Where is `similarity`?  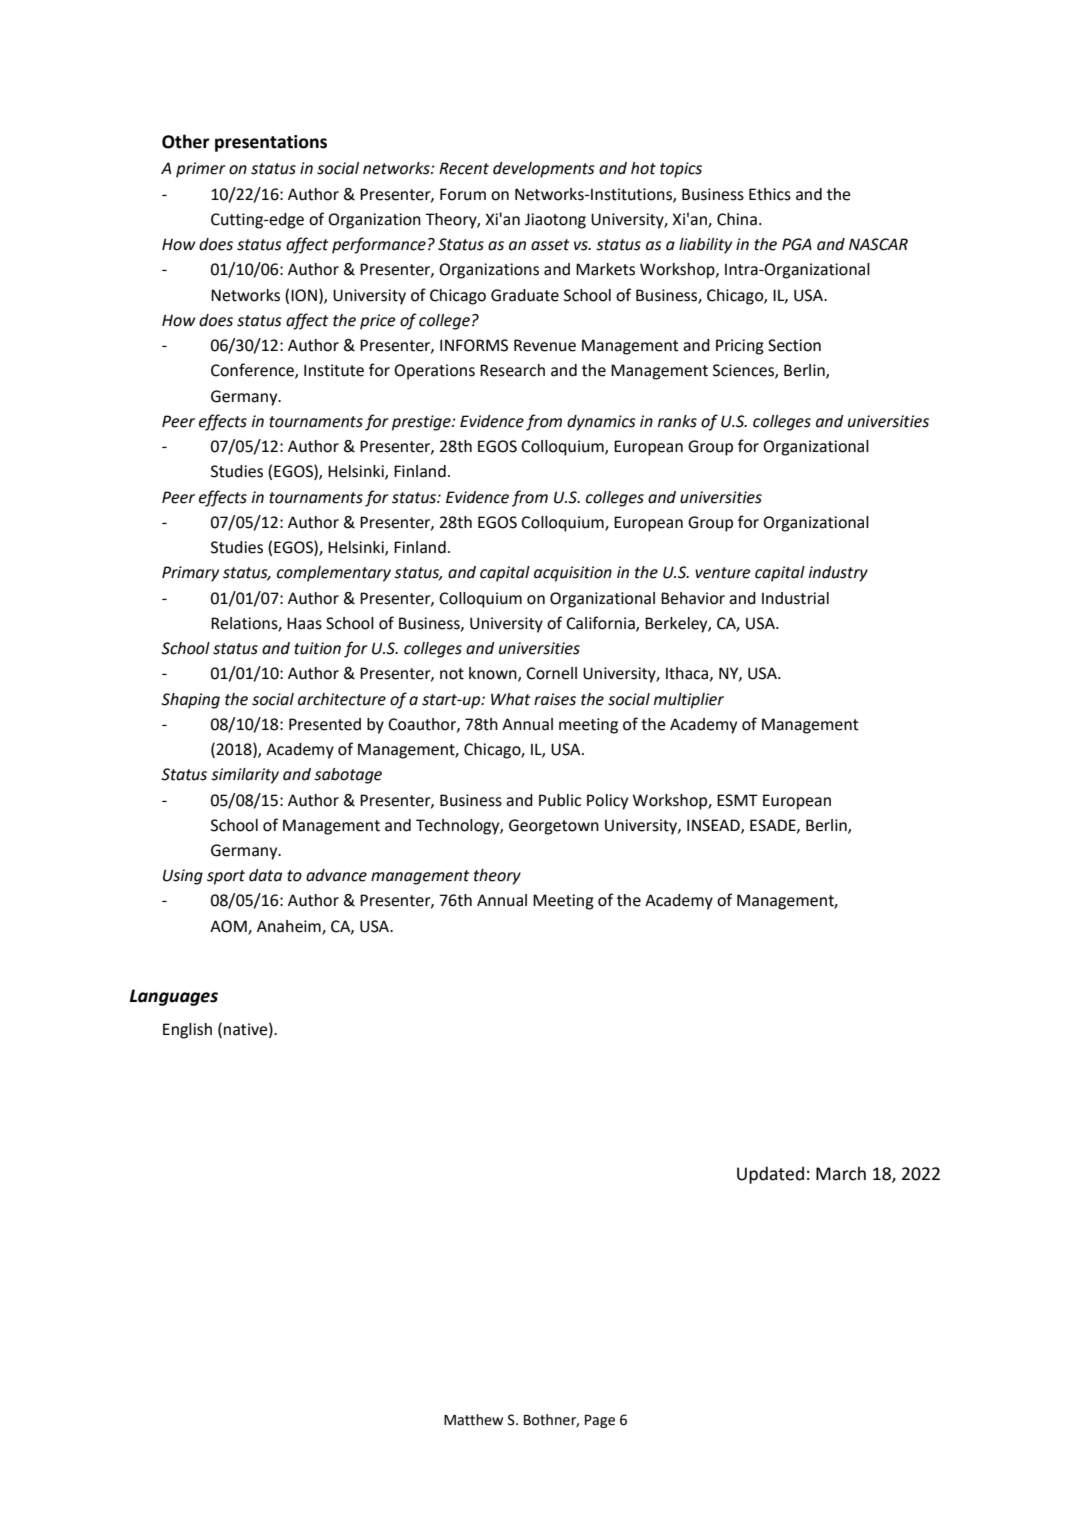 similarity is located at coordinates (245, 776).
